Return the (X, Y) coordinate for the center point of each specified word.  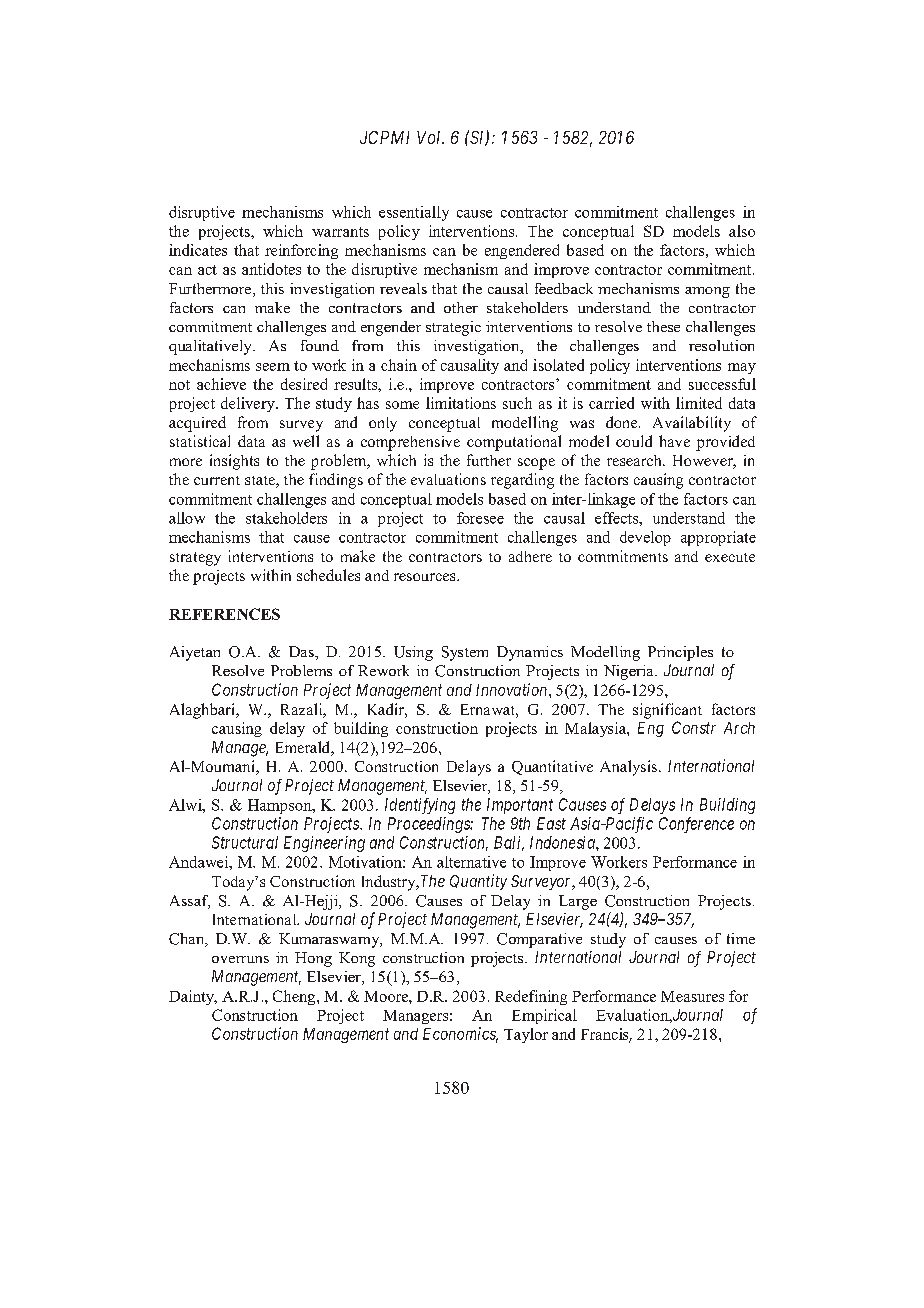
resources (426, 577)
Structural (245, 842)
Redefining (531, 997)
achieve (221, 384)
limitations (461, 403)
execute (730, 557)
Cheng (295, 997)
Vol (430, 137)
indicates (198, 250)
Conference (696, 825)
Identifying (420, 806)
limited (699, 403)
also (742, 231)
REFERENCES (224, 614)
